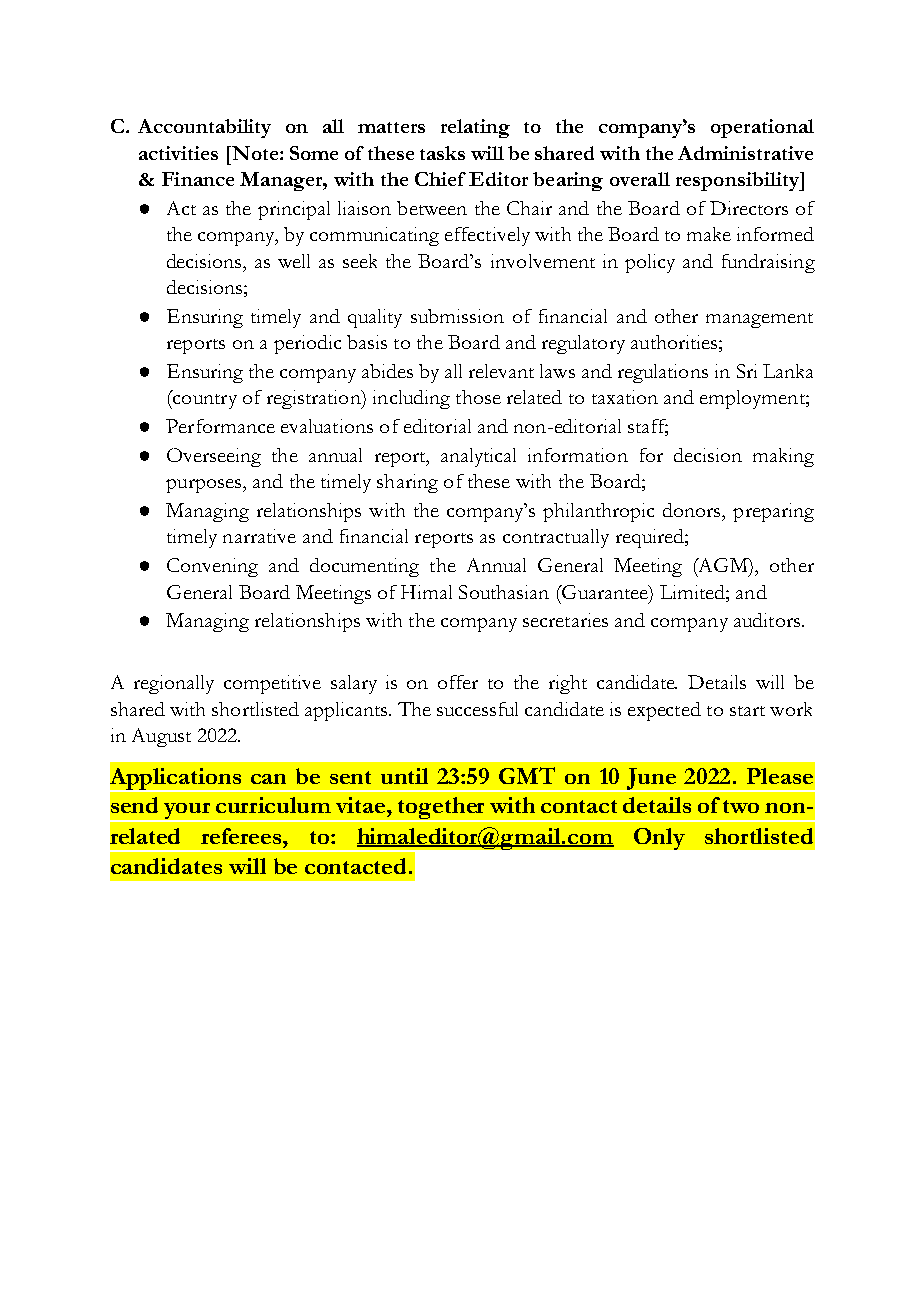 The height and width of the screenshot is (1308, 924). What do you see at coordinates (741, 806) in the screenshot?
I see `two` at bounding box center [741, 806].
